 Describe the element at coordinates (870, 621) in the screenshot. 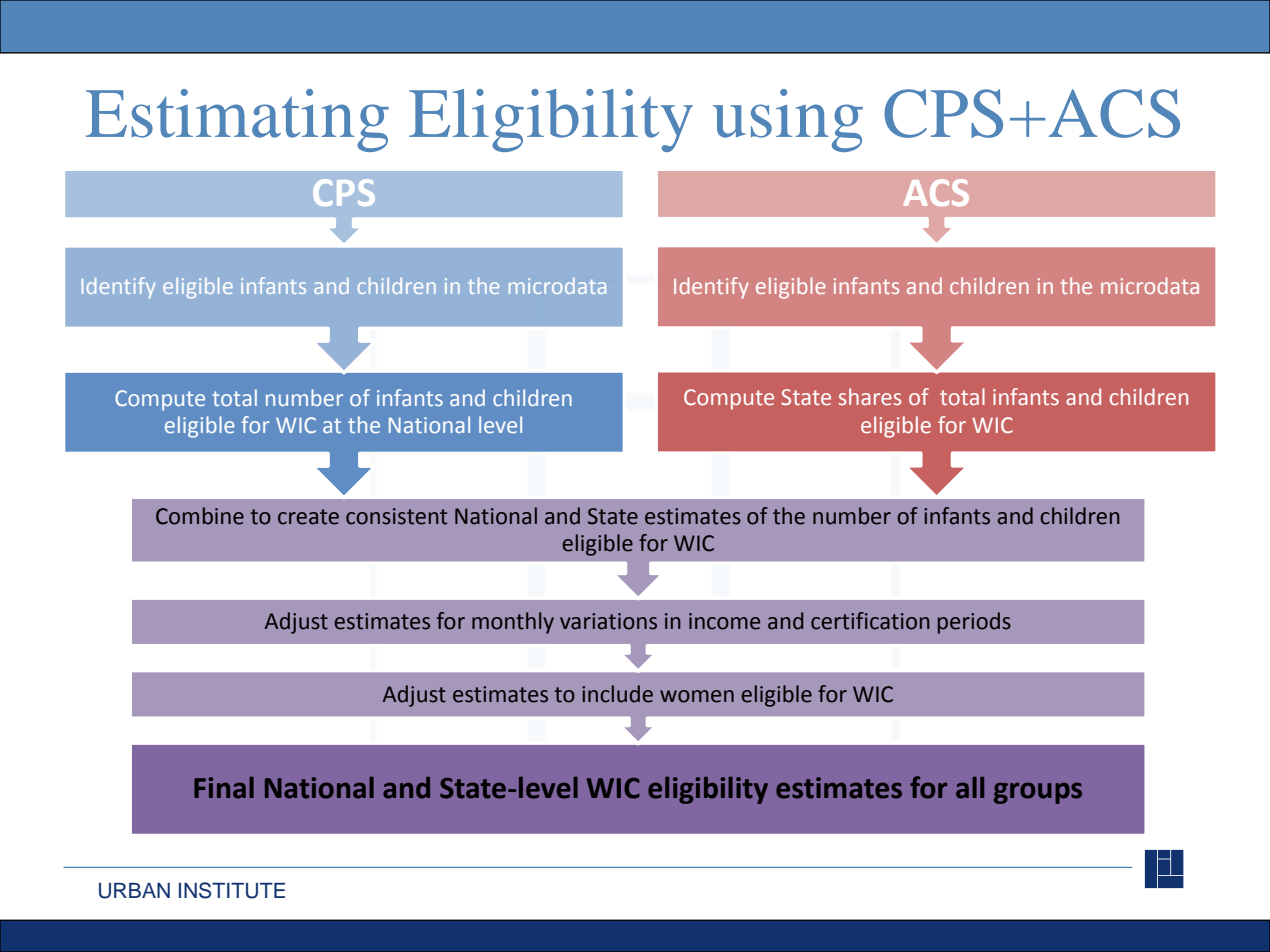

I see `certification` at that location.
